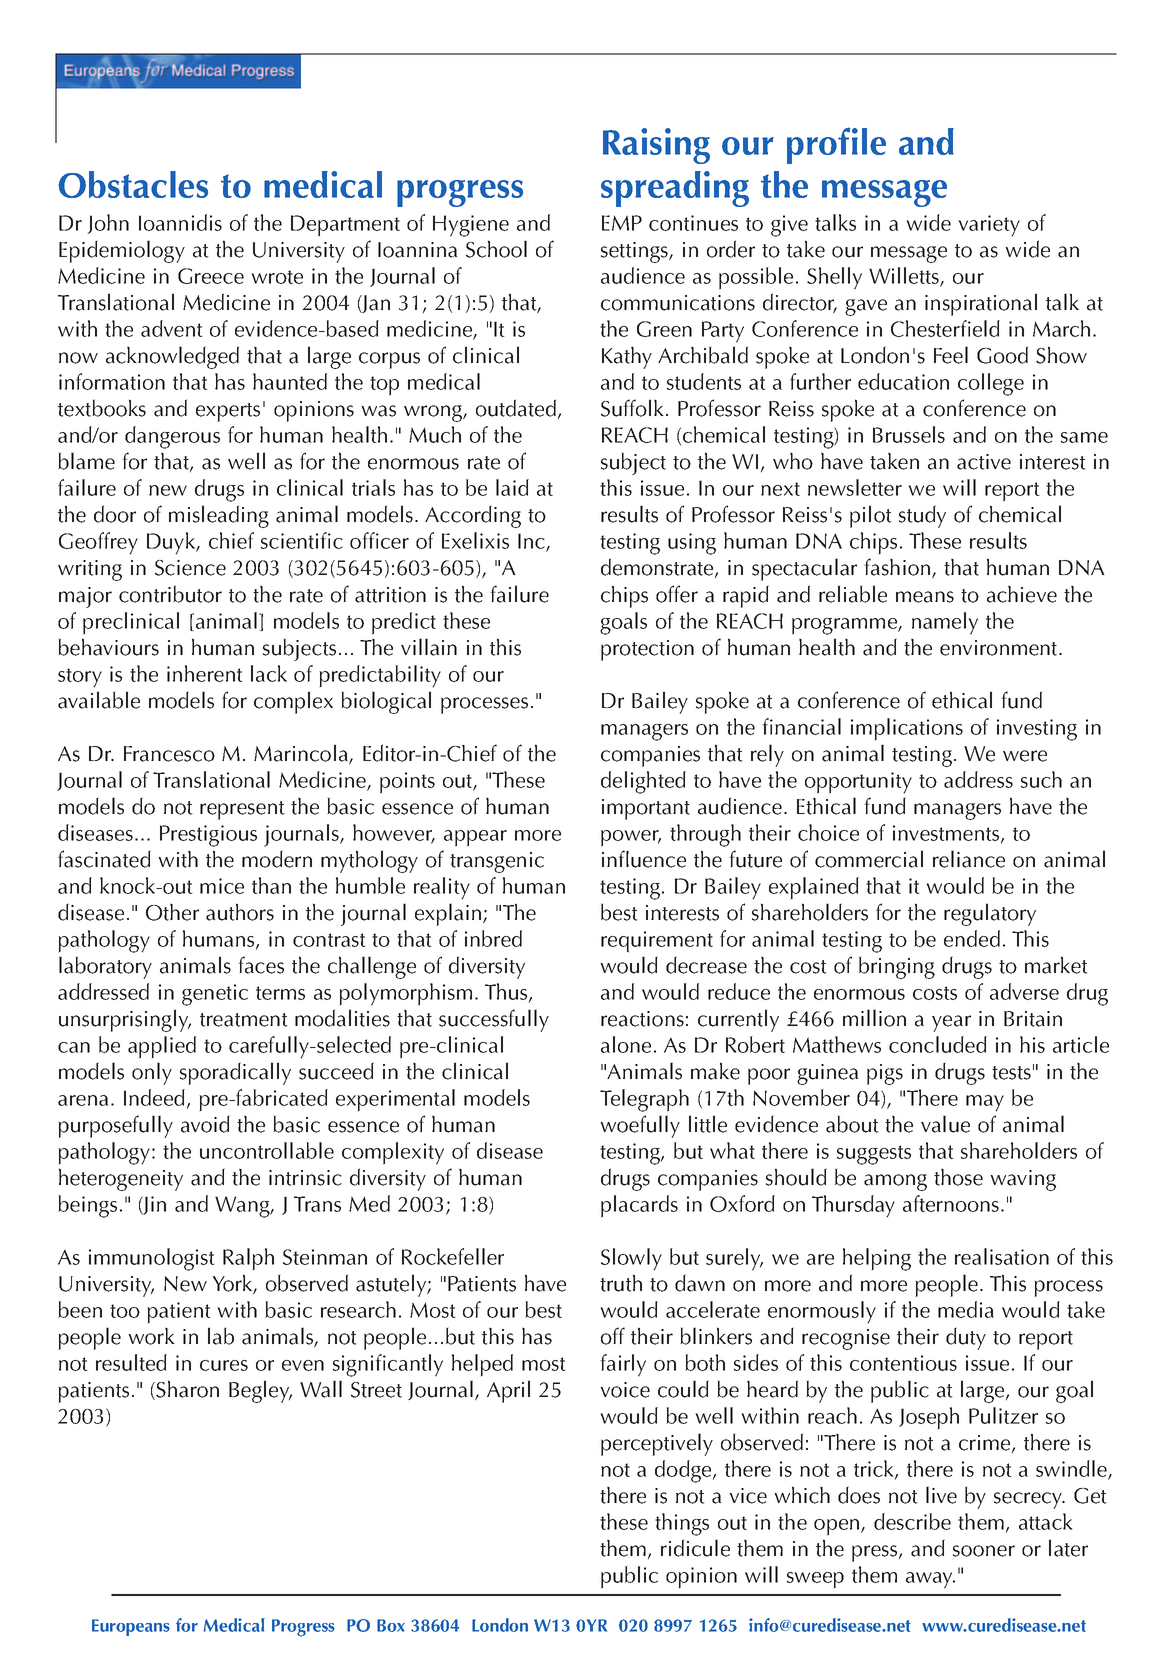  What do you see at coordinates (222, 886) in the screenshot?
I see `mice` at bounding box center [222, 886].
